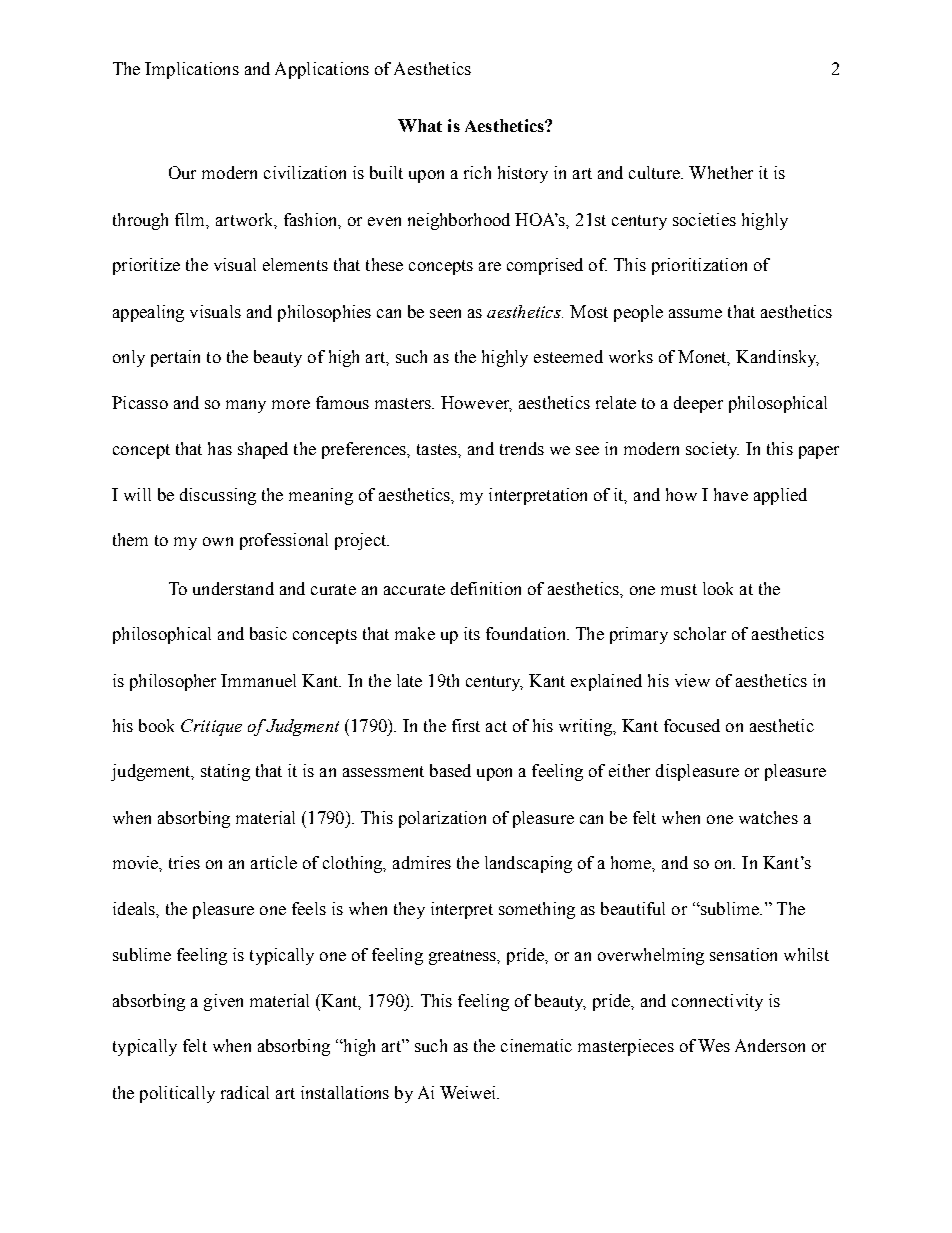 Image resolution: width=952 pixels, height=1233 pixels. What do you see at coordinates (220, 448) in the document?
I see `has` at bounding box center [220, 448].
